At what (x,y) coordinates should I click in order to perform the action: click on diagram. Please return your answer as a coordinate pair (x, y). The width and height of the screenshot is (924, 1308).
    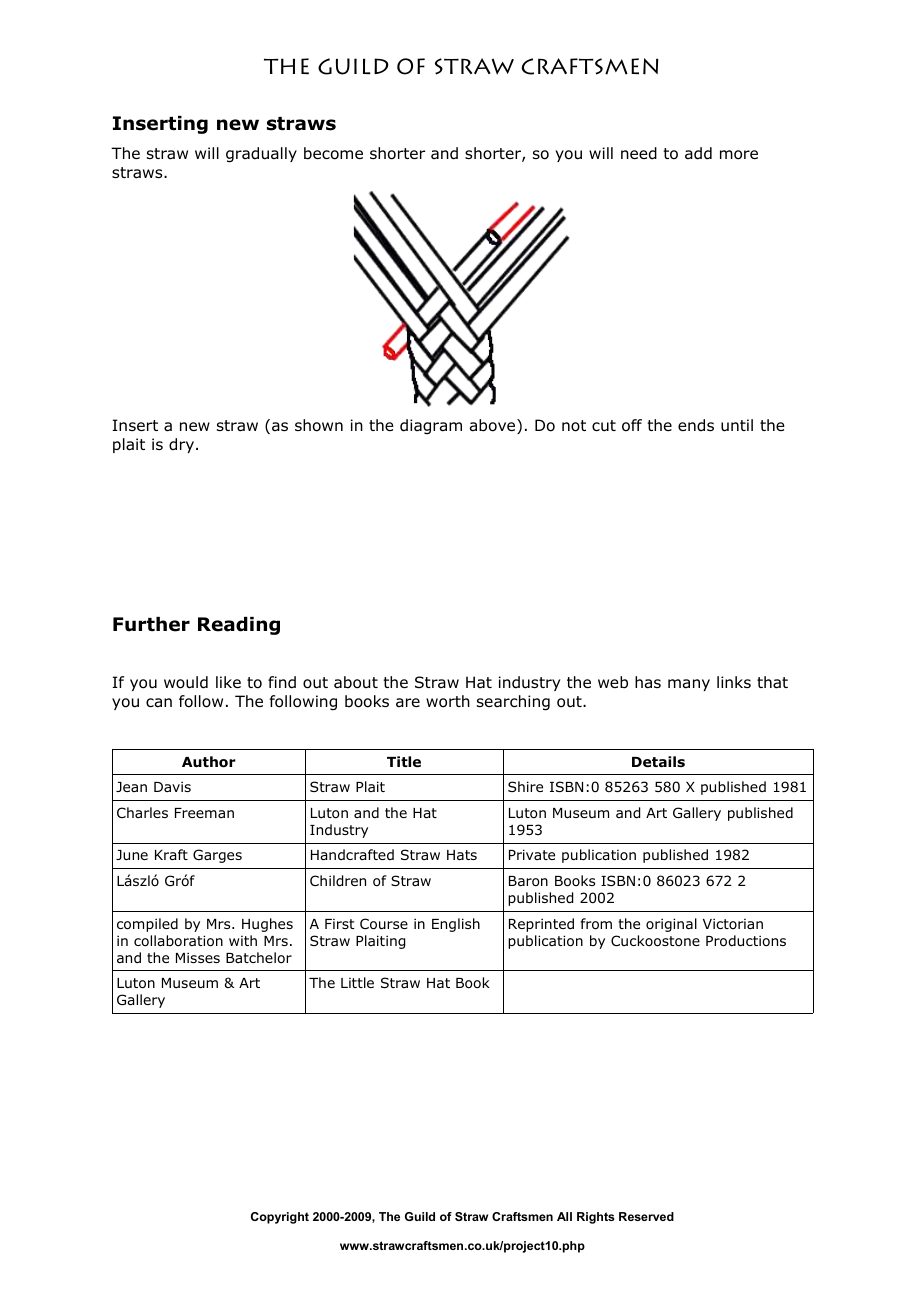
    Looking at the image, I should click on (431, 426).
